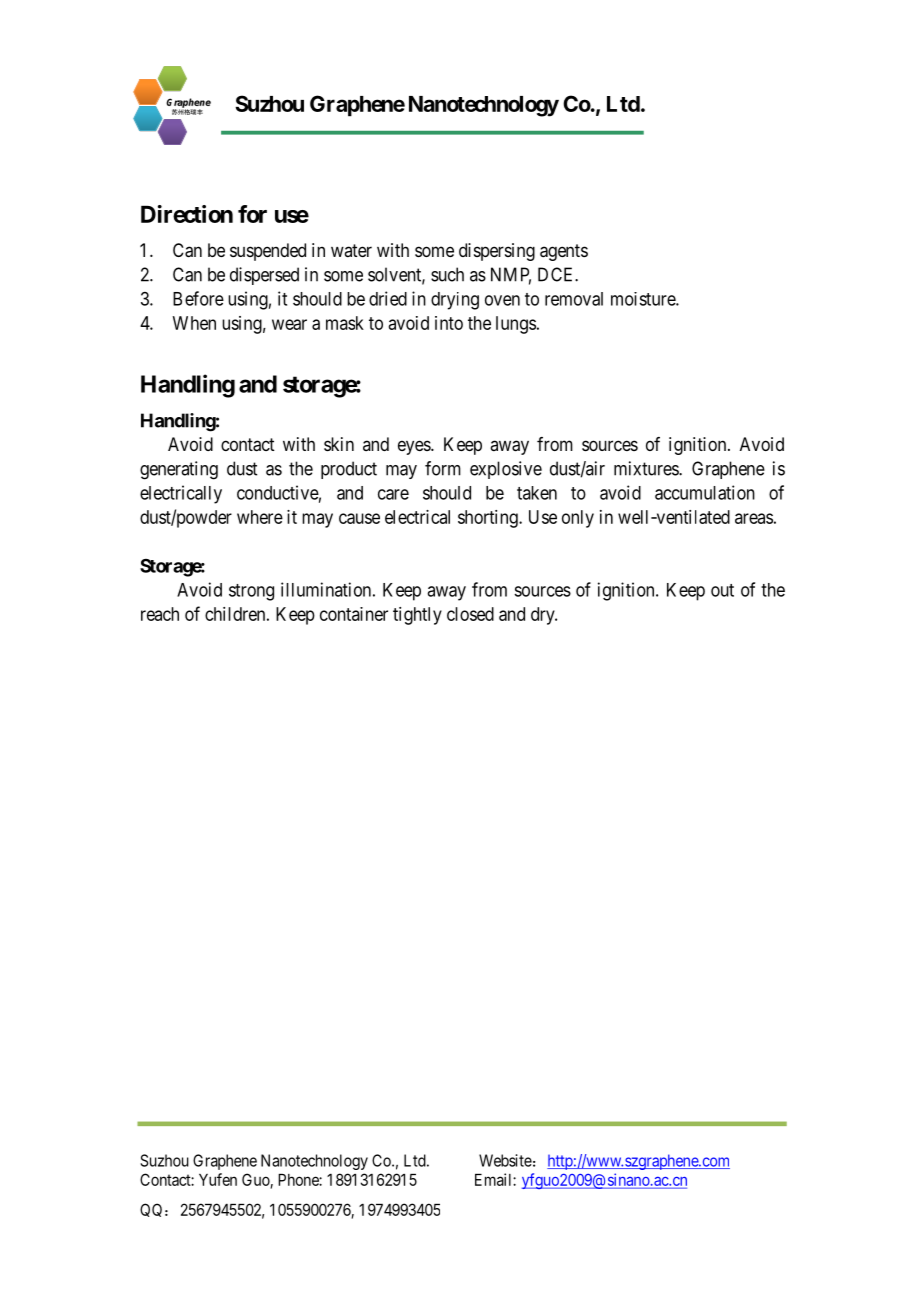 The width and height of the image is (924, 1308). What do you see at coordinates (251, 592) in the image?
I see `strong` at bounding box center [251, 592].
